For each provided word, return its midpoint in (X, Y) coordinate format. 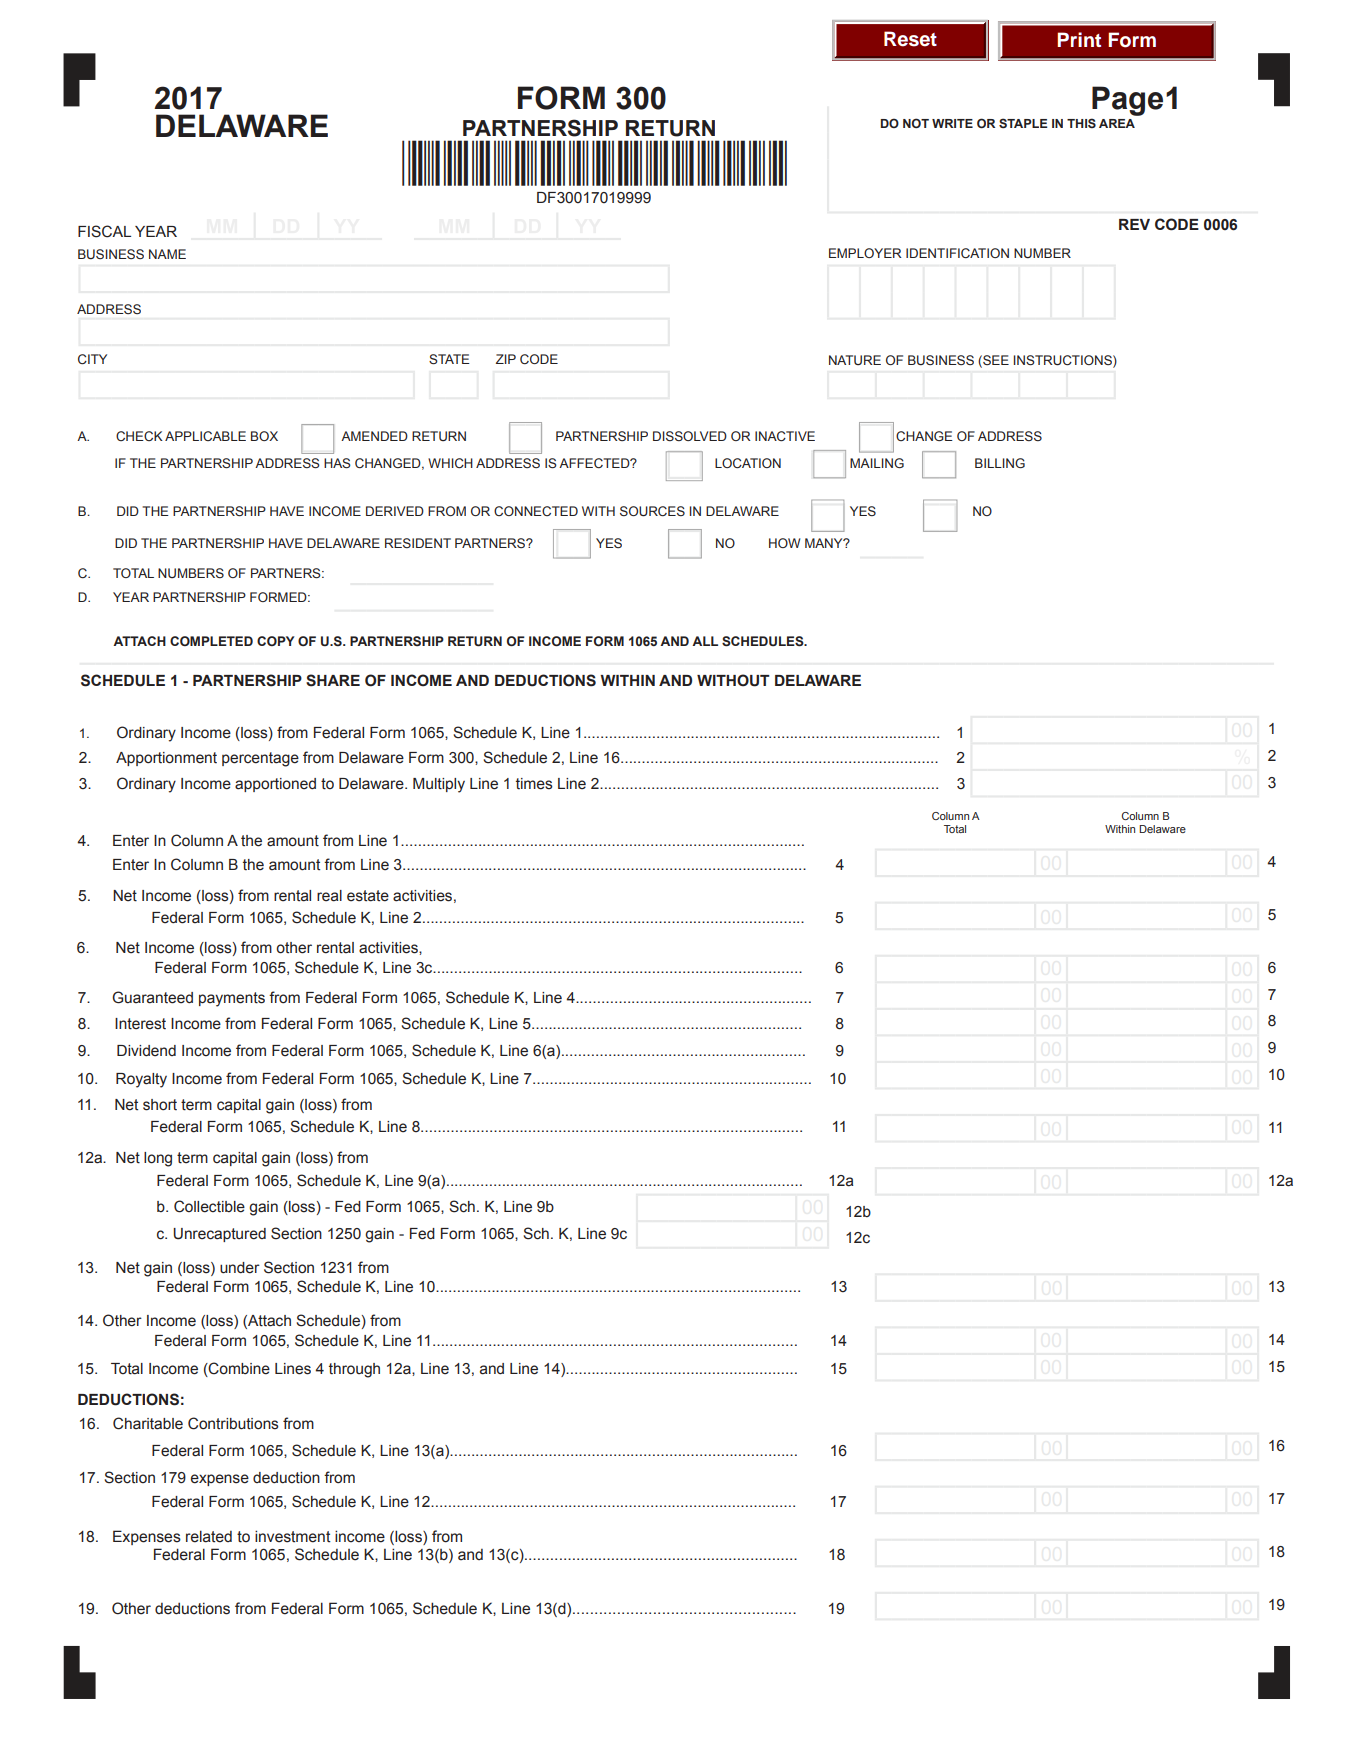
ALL (705, 641)
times (534, 784)
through (354, 1370)
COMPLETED (211, 641)
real (329, 896)
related (209, 1536)
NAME (167, 254)
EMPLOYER (865, 253)
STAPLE (1023, 123)
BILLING (1000, 463)
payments (232, 999)
